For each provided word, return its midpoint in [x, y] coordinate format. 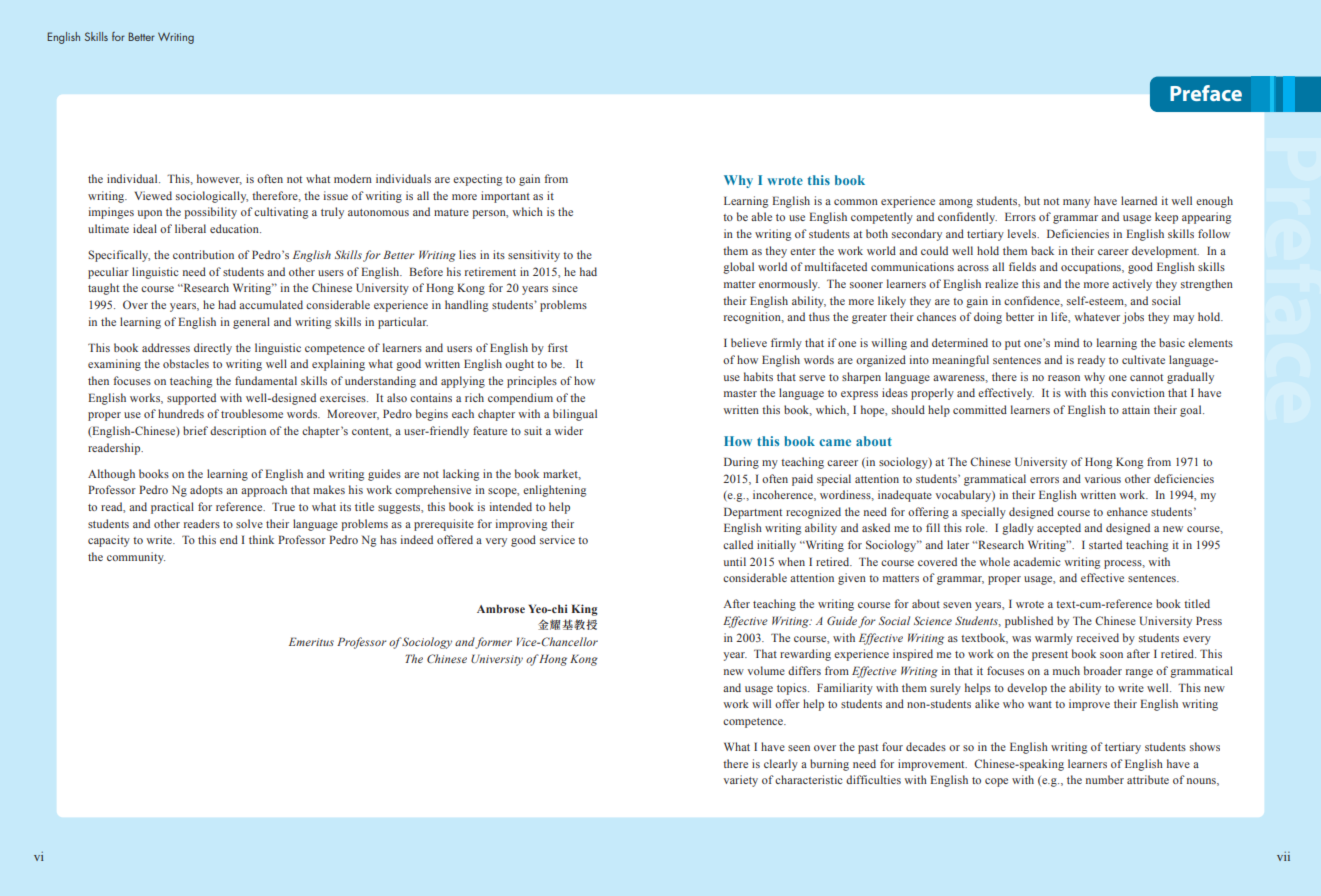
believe [749, 342]
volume [766, 670]
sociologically [212, 197]
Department [753, 513]
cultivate [1143, 359]
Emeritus [311, 641]
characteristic [809, 779]
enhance [1127, 511]
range [1139, 673]
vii [1283, 856]
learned [1139, 200]
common [856, 202]
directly [213, 349]
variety [741, 781]
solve [249, 523]
